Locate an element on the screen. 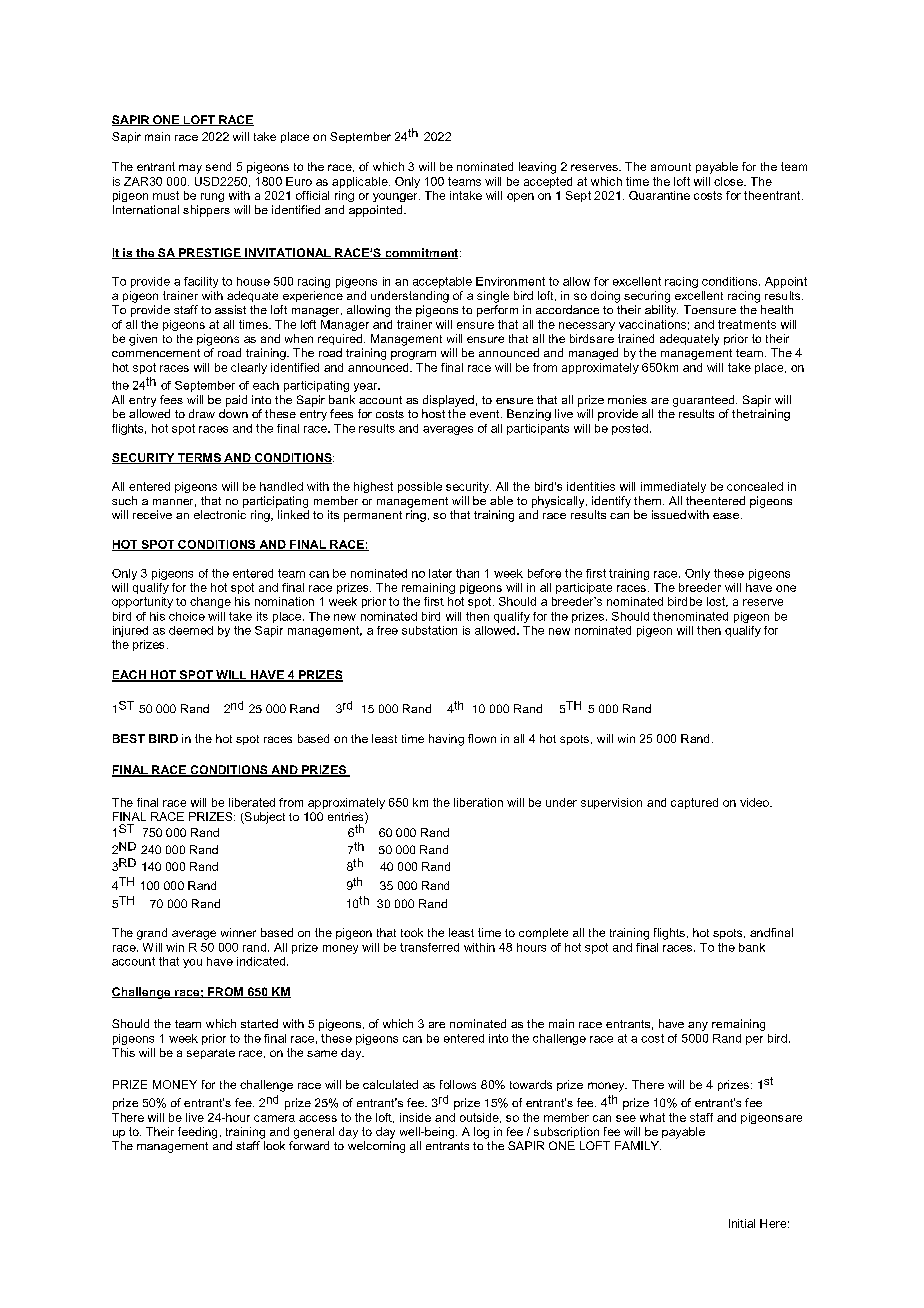 Image resolution: width=924 pixels, height=1308 pixels. rung is located at coordinates (212, 197).
